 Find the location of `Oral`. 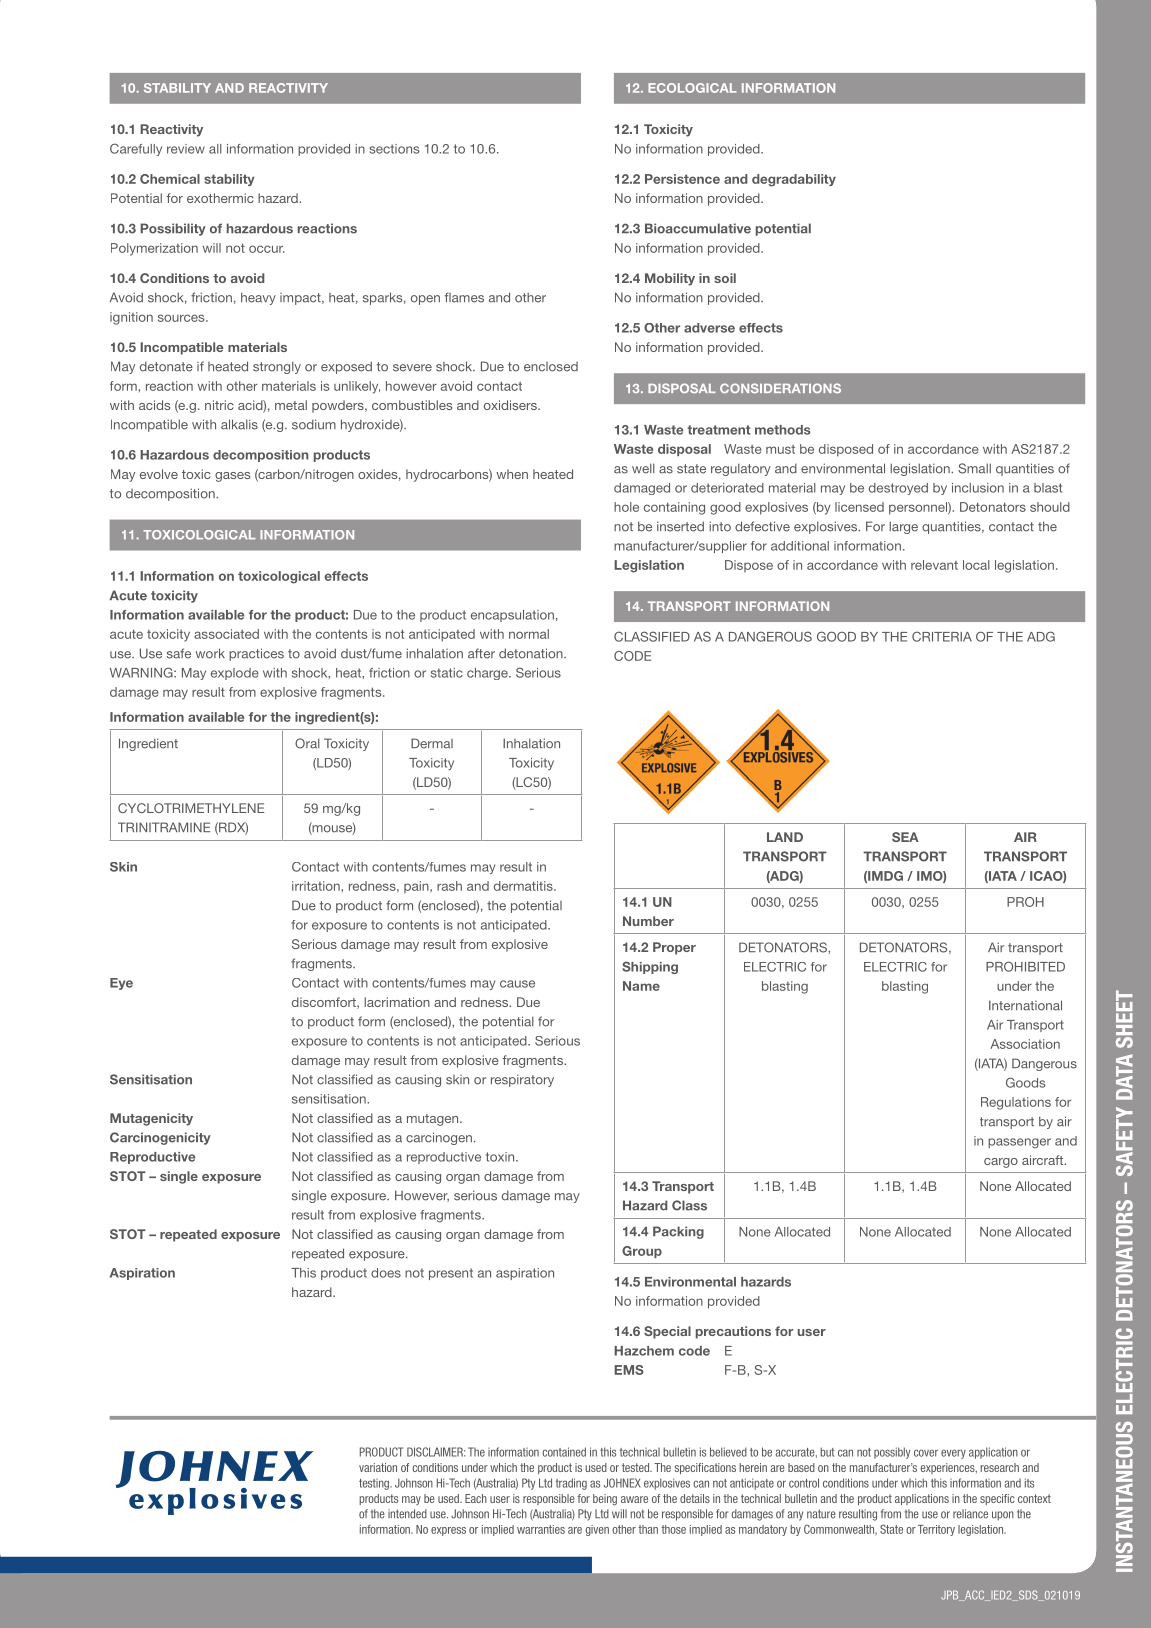

Oral is located at coordinates (307, 743).
